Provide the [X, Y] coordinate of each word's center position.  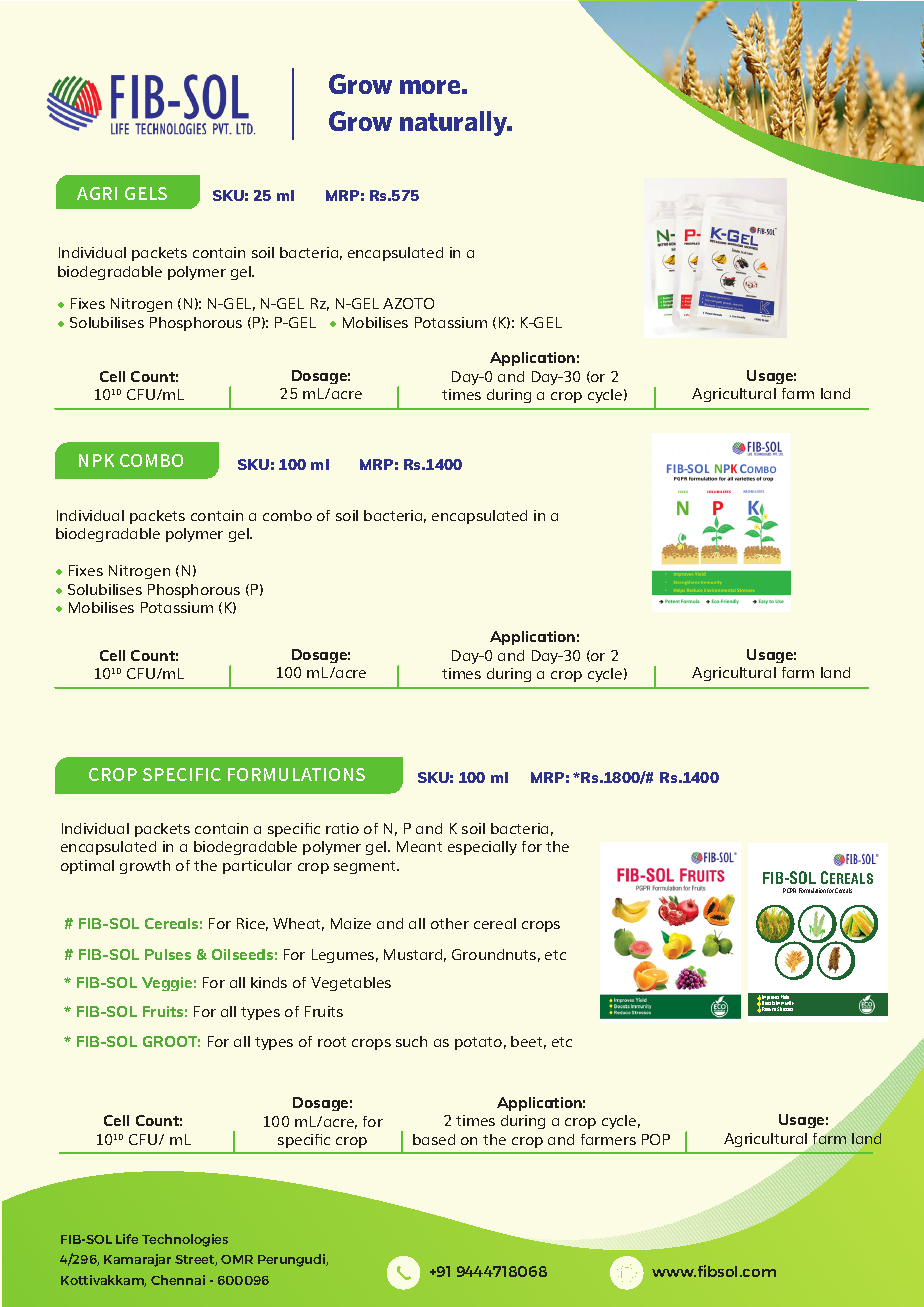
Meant [419, 846]
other [450, 923]
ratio [342, 828]
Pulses [168, 954]
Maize [351, 923]
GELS [146, 193]
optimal [87, 867]
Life [127, 1239]
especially [482, 848]
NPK [96, 460]
